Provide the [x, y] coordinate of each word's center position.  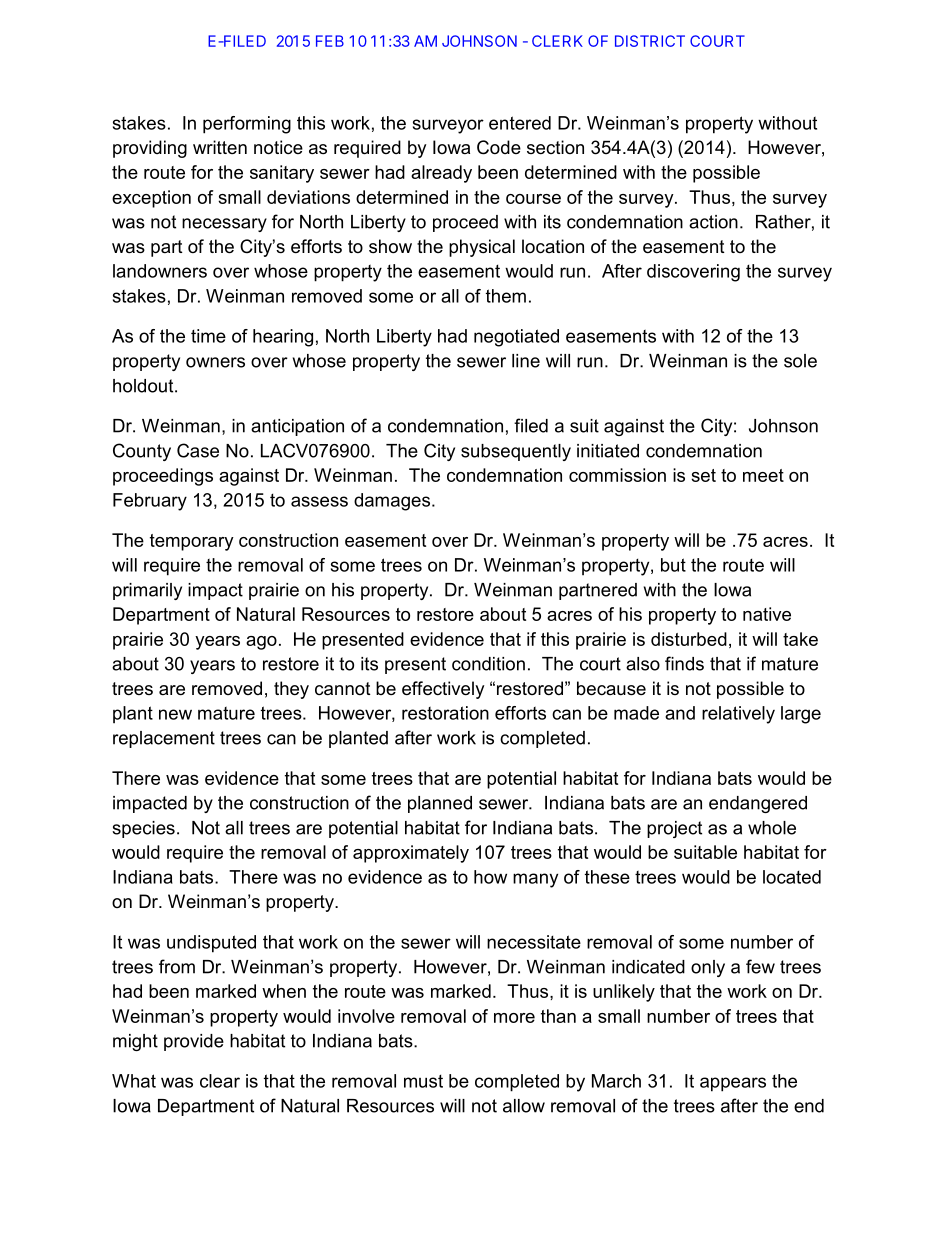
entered [520, 123]
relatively [738, 715]
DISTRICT [650, 41]
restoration [445, 713]
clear [220, 1081]
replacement [164, 739]
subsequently [516, 452]
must [423, 1081]
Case [198, 450]
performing [247, 125]
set [703, 475]
